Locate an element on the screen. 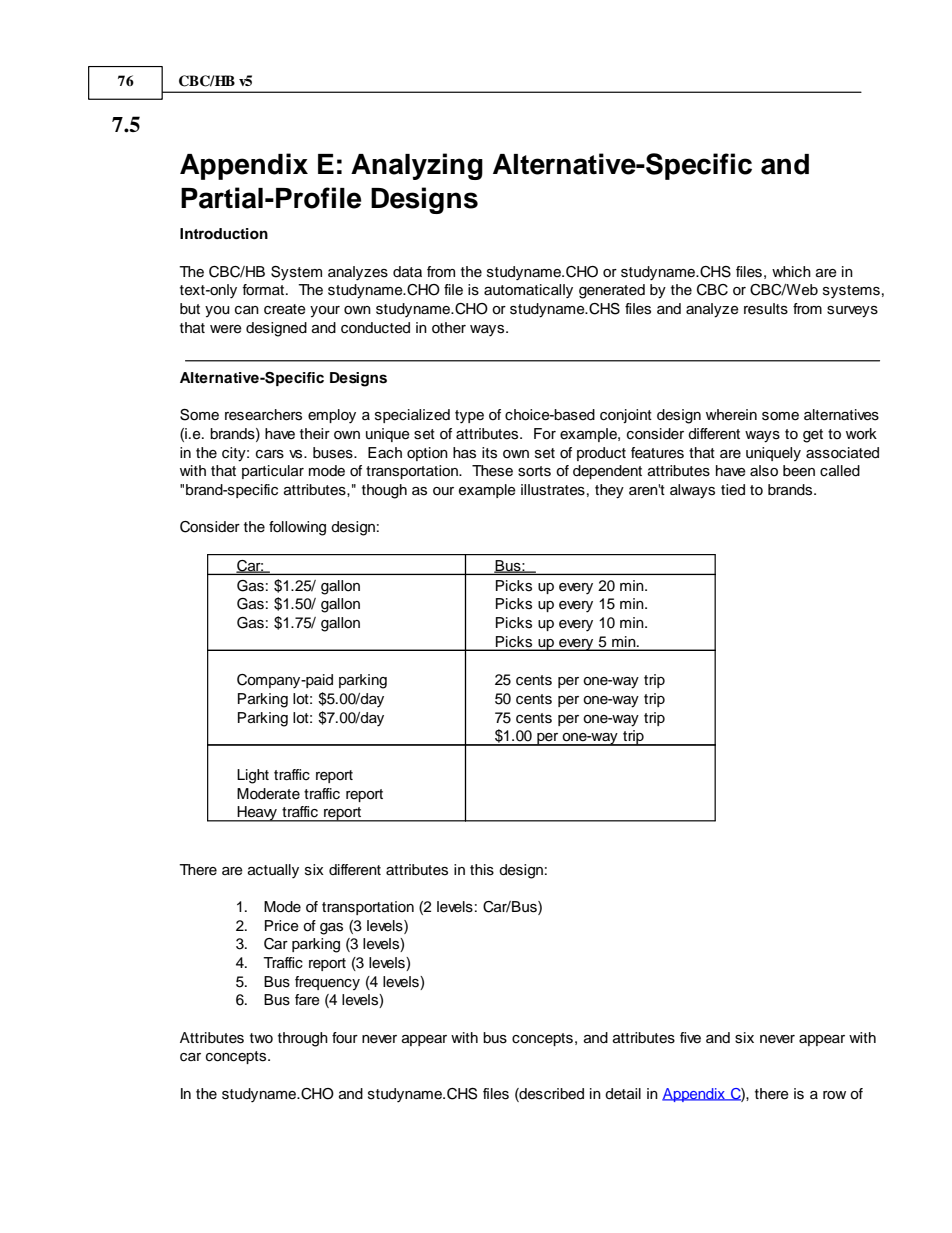 This screenshot has height=1233, width=952. type is located at coordinates (469, 417).
